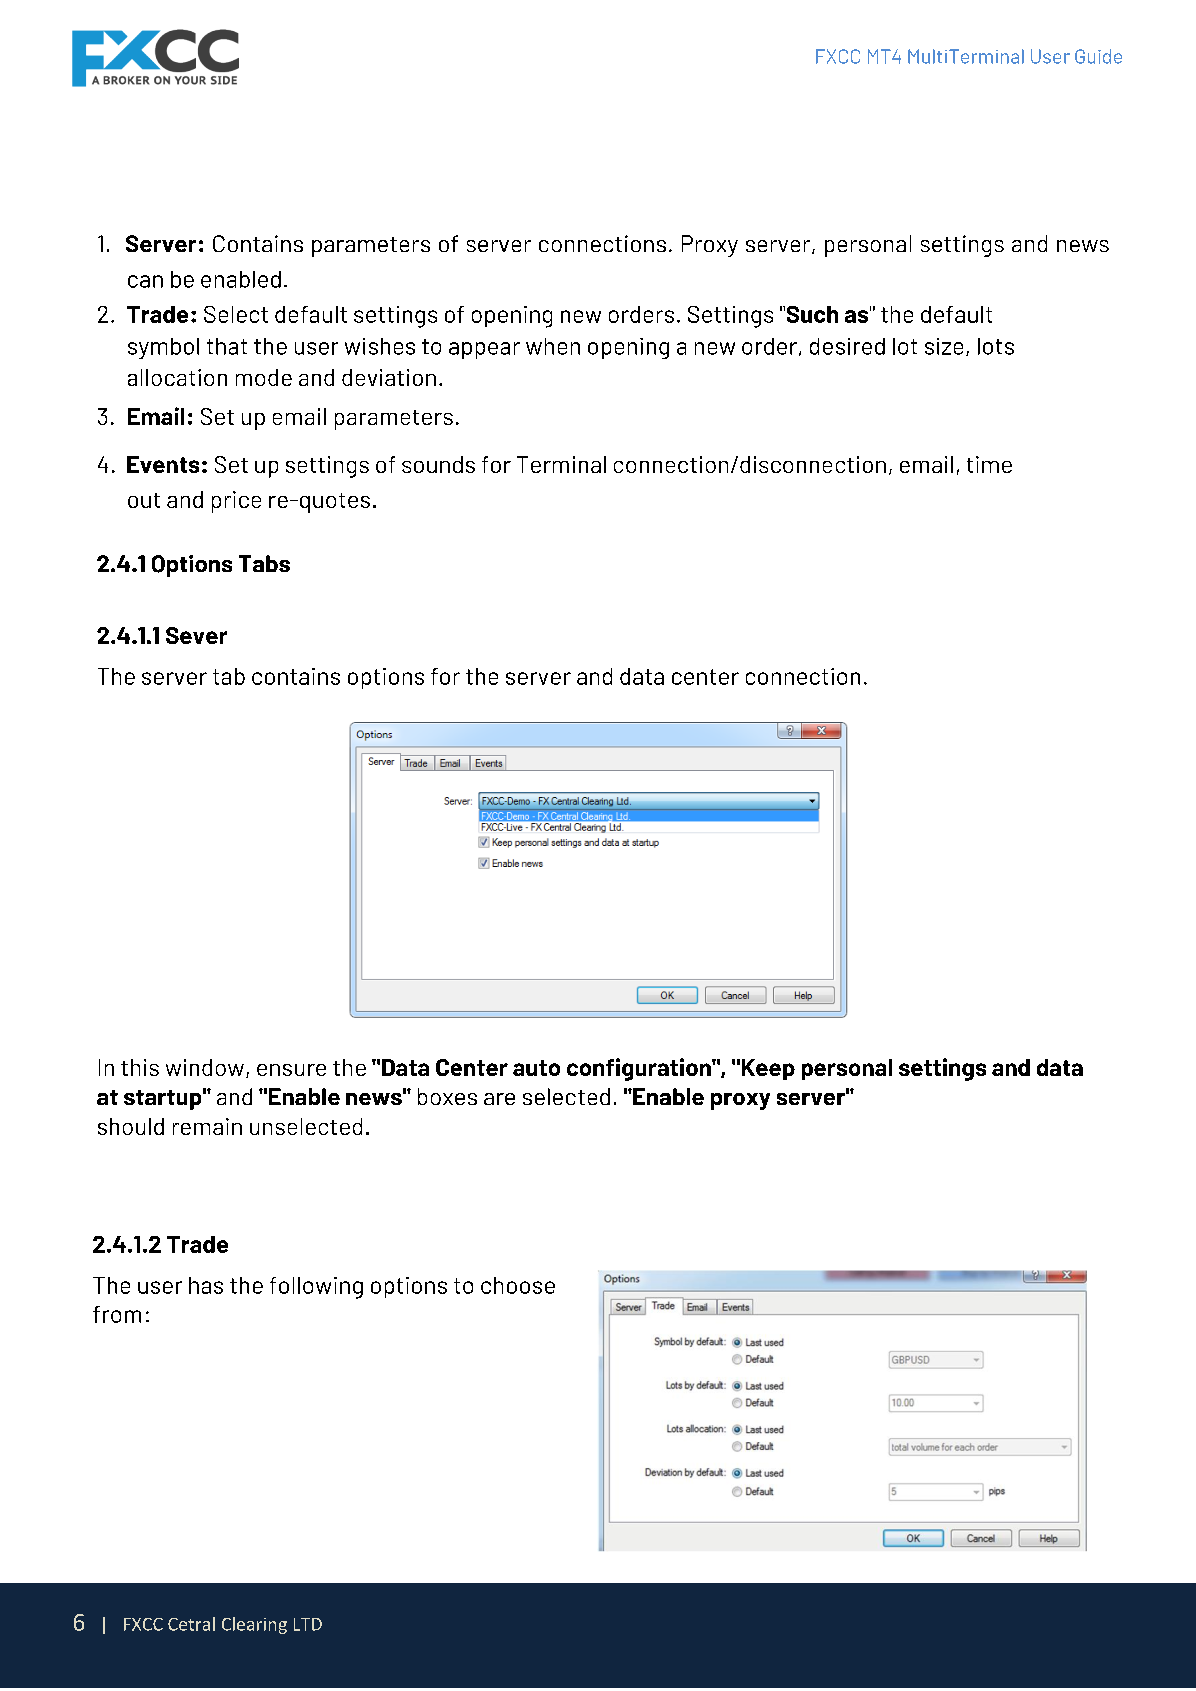 This page has width=1196, height=1691. Describe the element at coordinates (989, 464) in the page. I see `time` at that location.
